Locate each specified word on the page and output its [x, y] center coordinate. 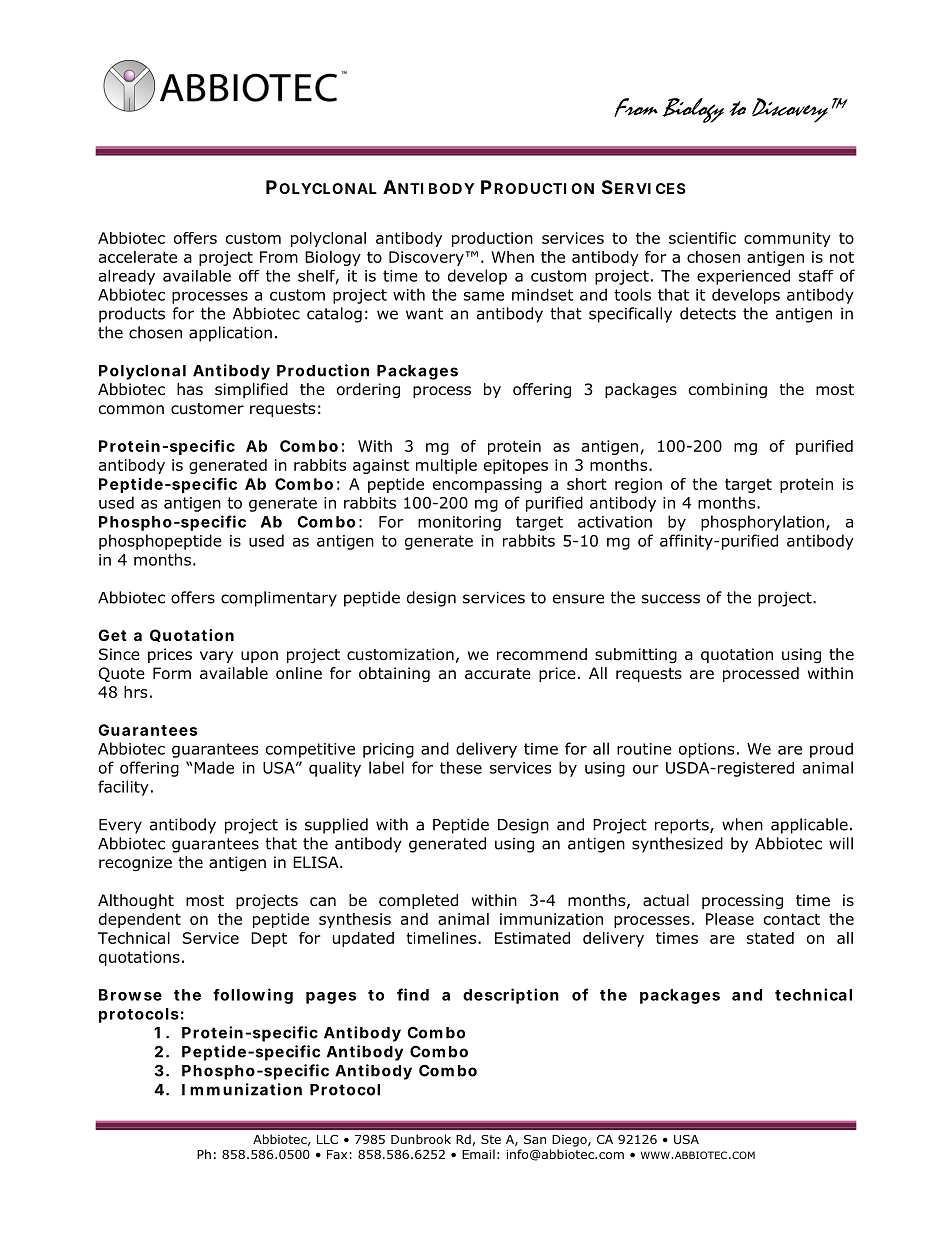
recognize [135, 864]
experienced [743, 277]
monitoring [459, 523]
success [671, 599]
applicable [809, 826]
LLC [327, 1139]
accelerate [138, 257]
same [484, 296]
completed [418, 901]
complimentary [279, 599]
